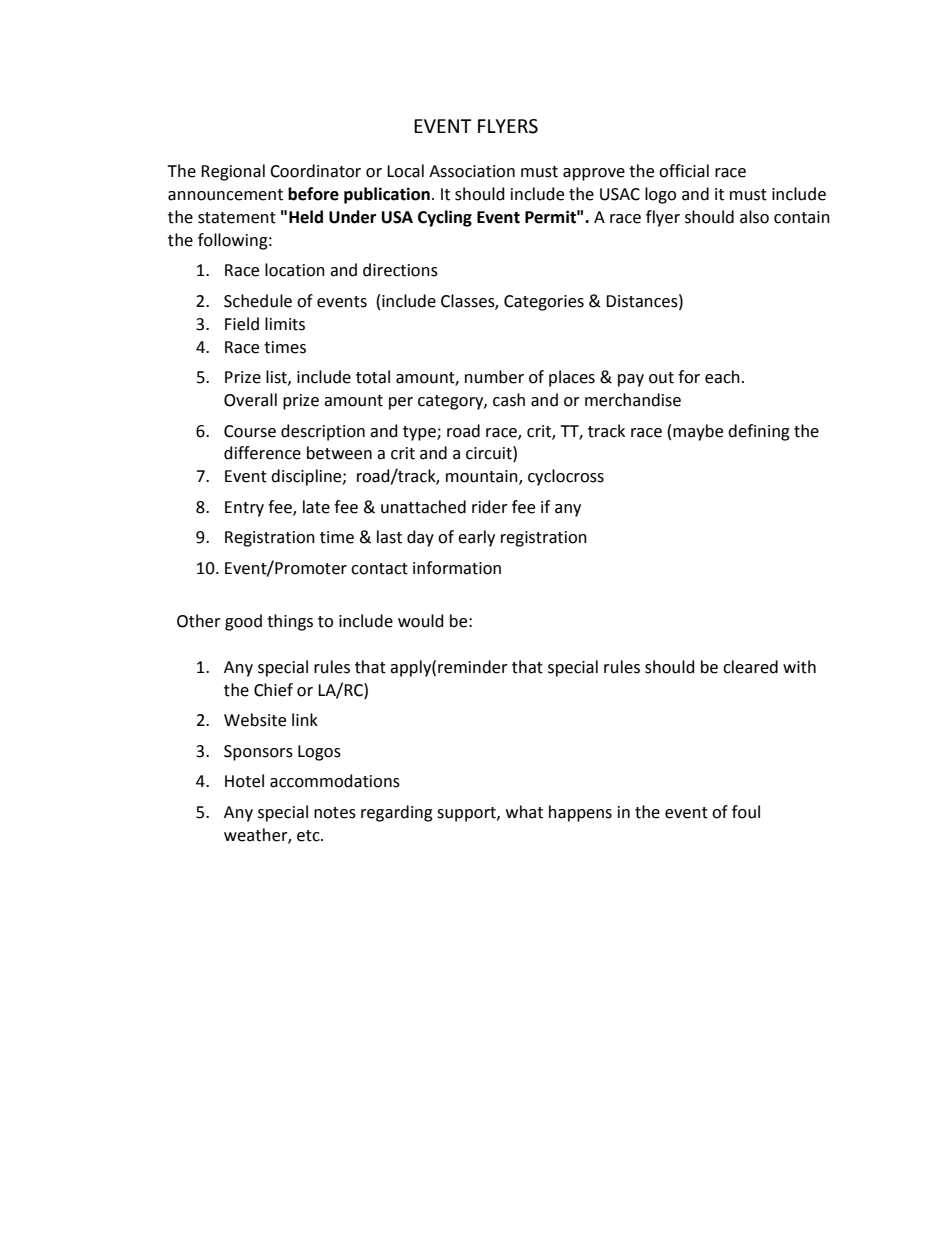 The height and width of the screenshot is (1233, 952). What do you see at coordinates (759, 432) in the screenshot?
I see `defining` at bounding box center [759, 432].
